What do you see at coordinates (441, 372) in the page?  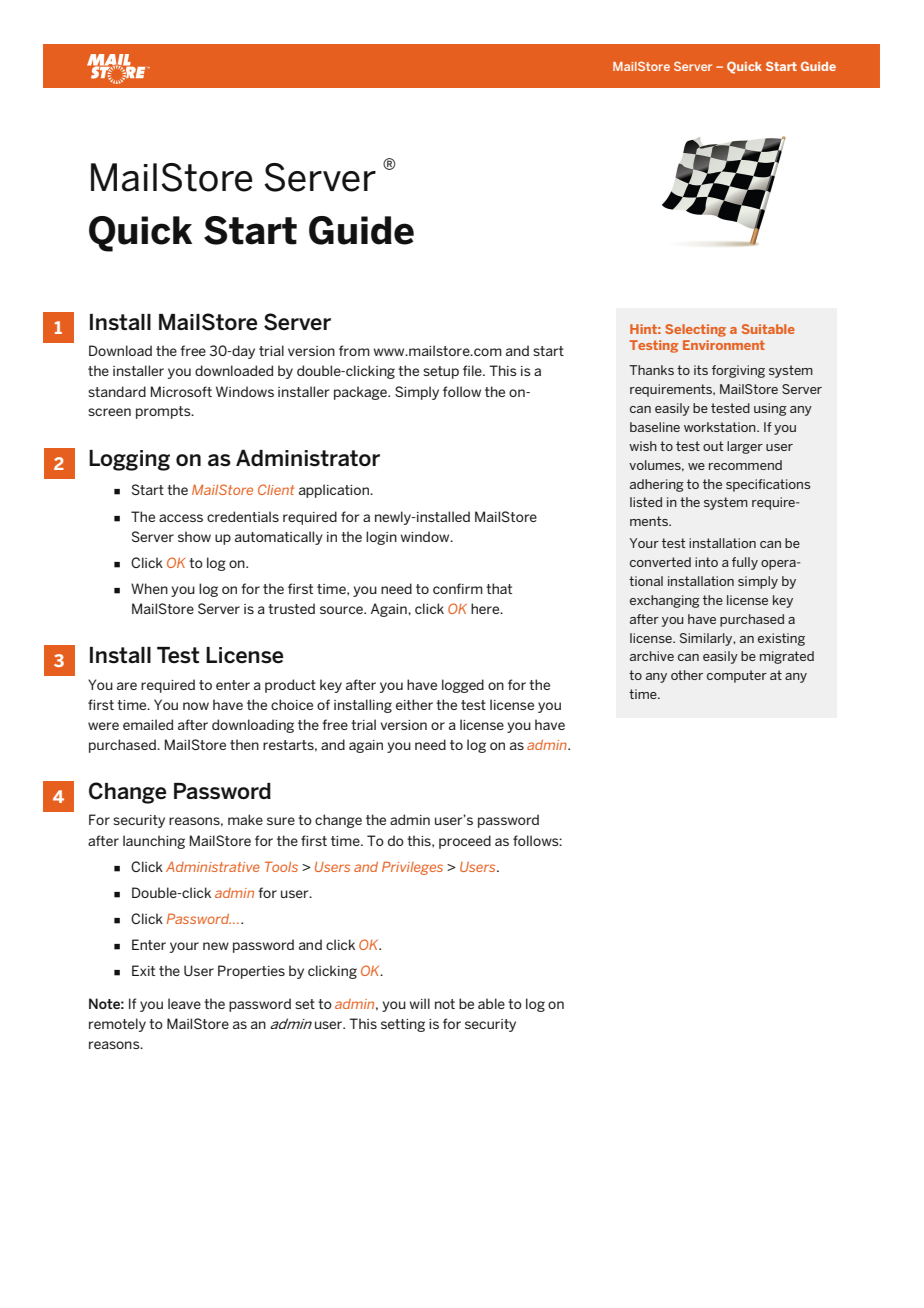 I see `setup` at bounding box center [441, 372].
